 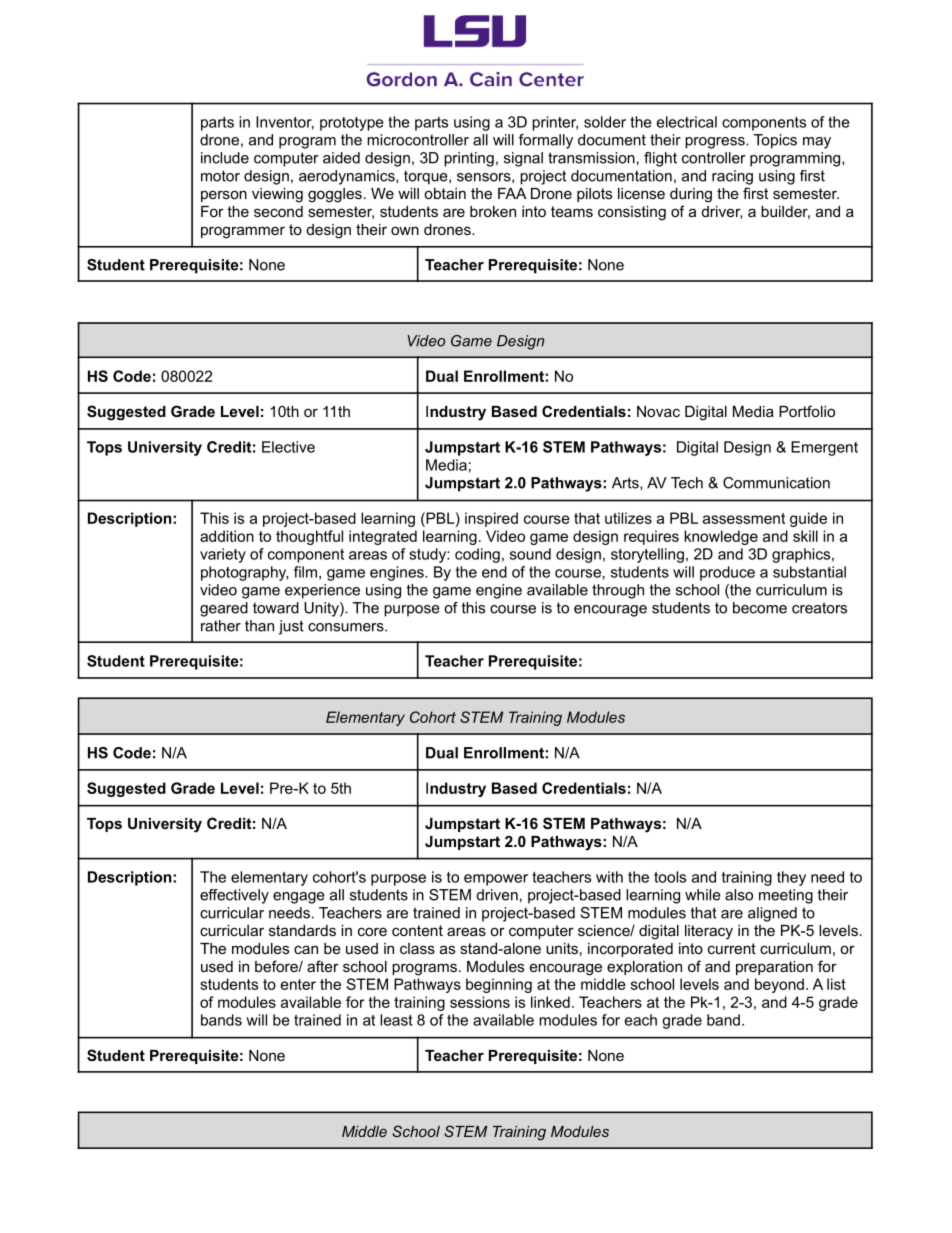 What do you see at coordinates (779, 985) in the document?
I see `beyond` at bounding box center [779, 985].
